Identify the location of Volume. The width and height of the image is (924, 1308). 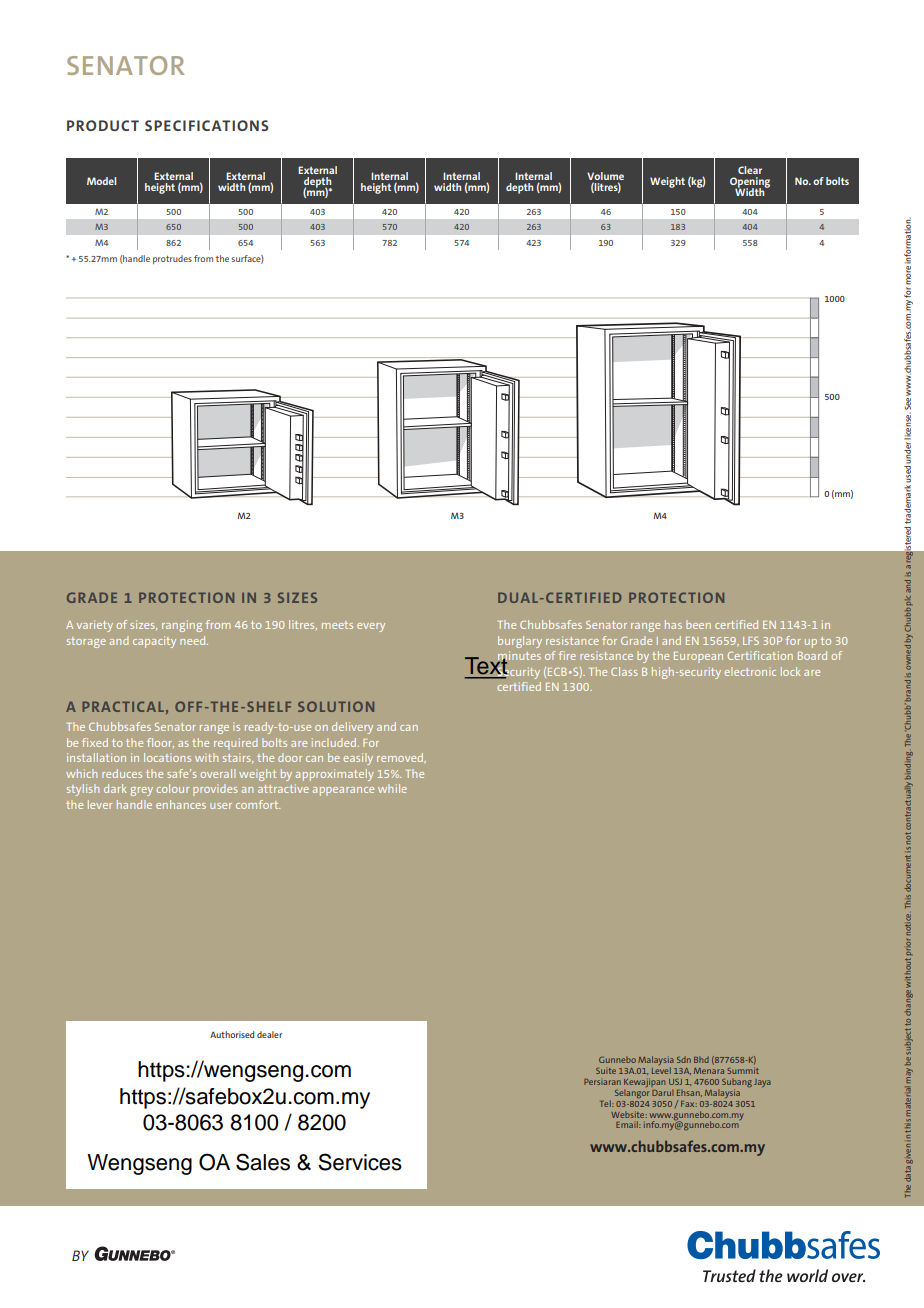
(605, 176).
